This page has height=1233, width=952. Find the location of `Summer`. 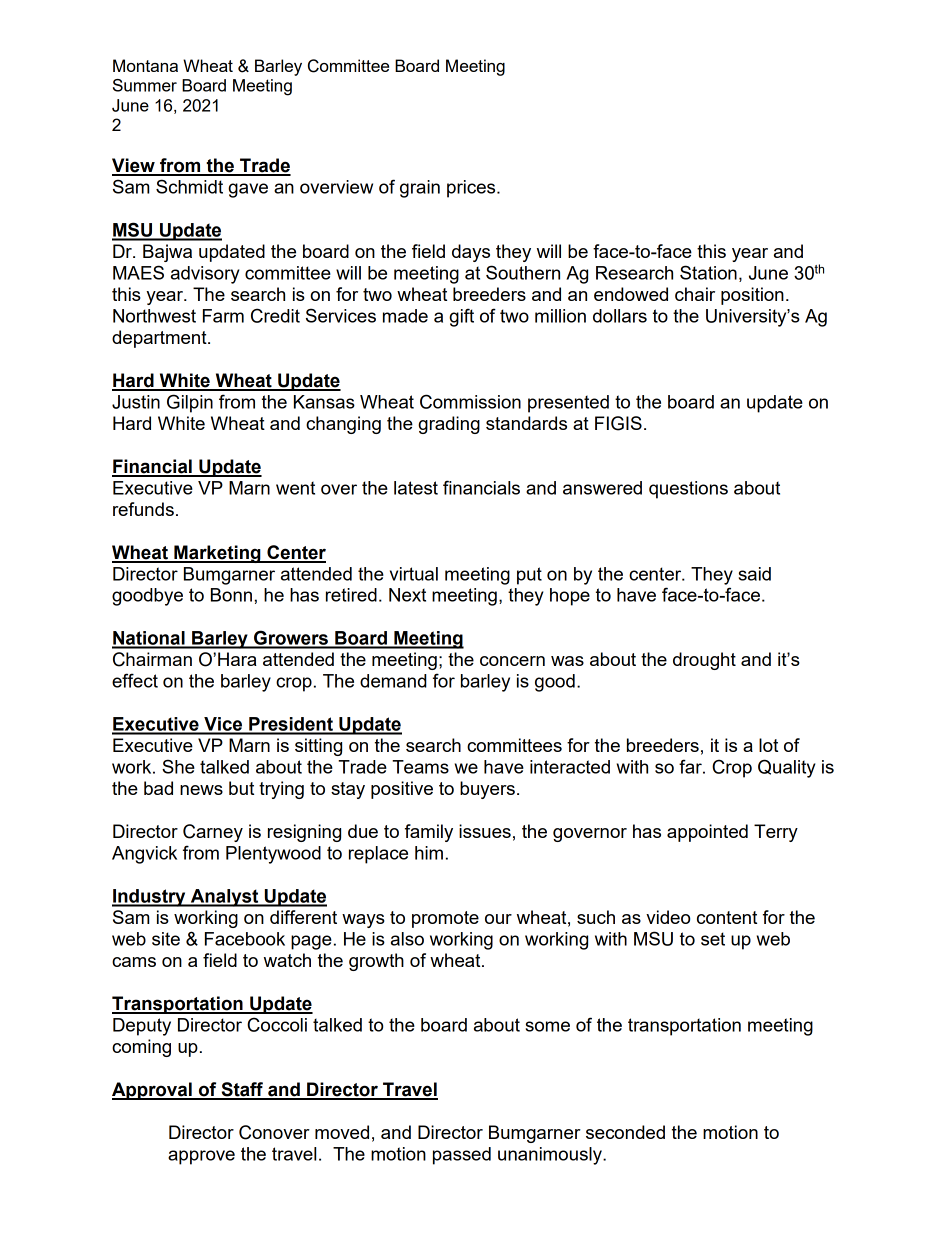

Summer is located at coordinates (145, 85).
